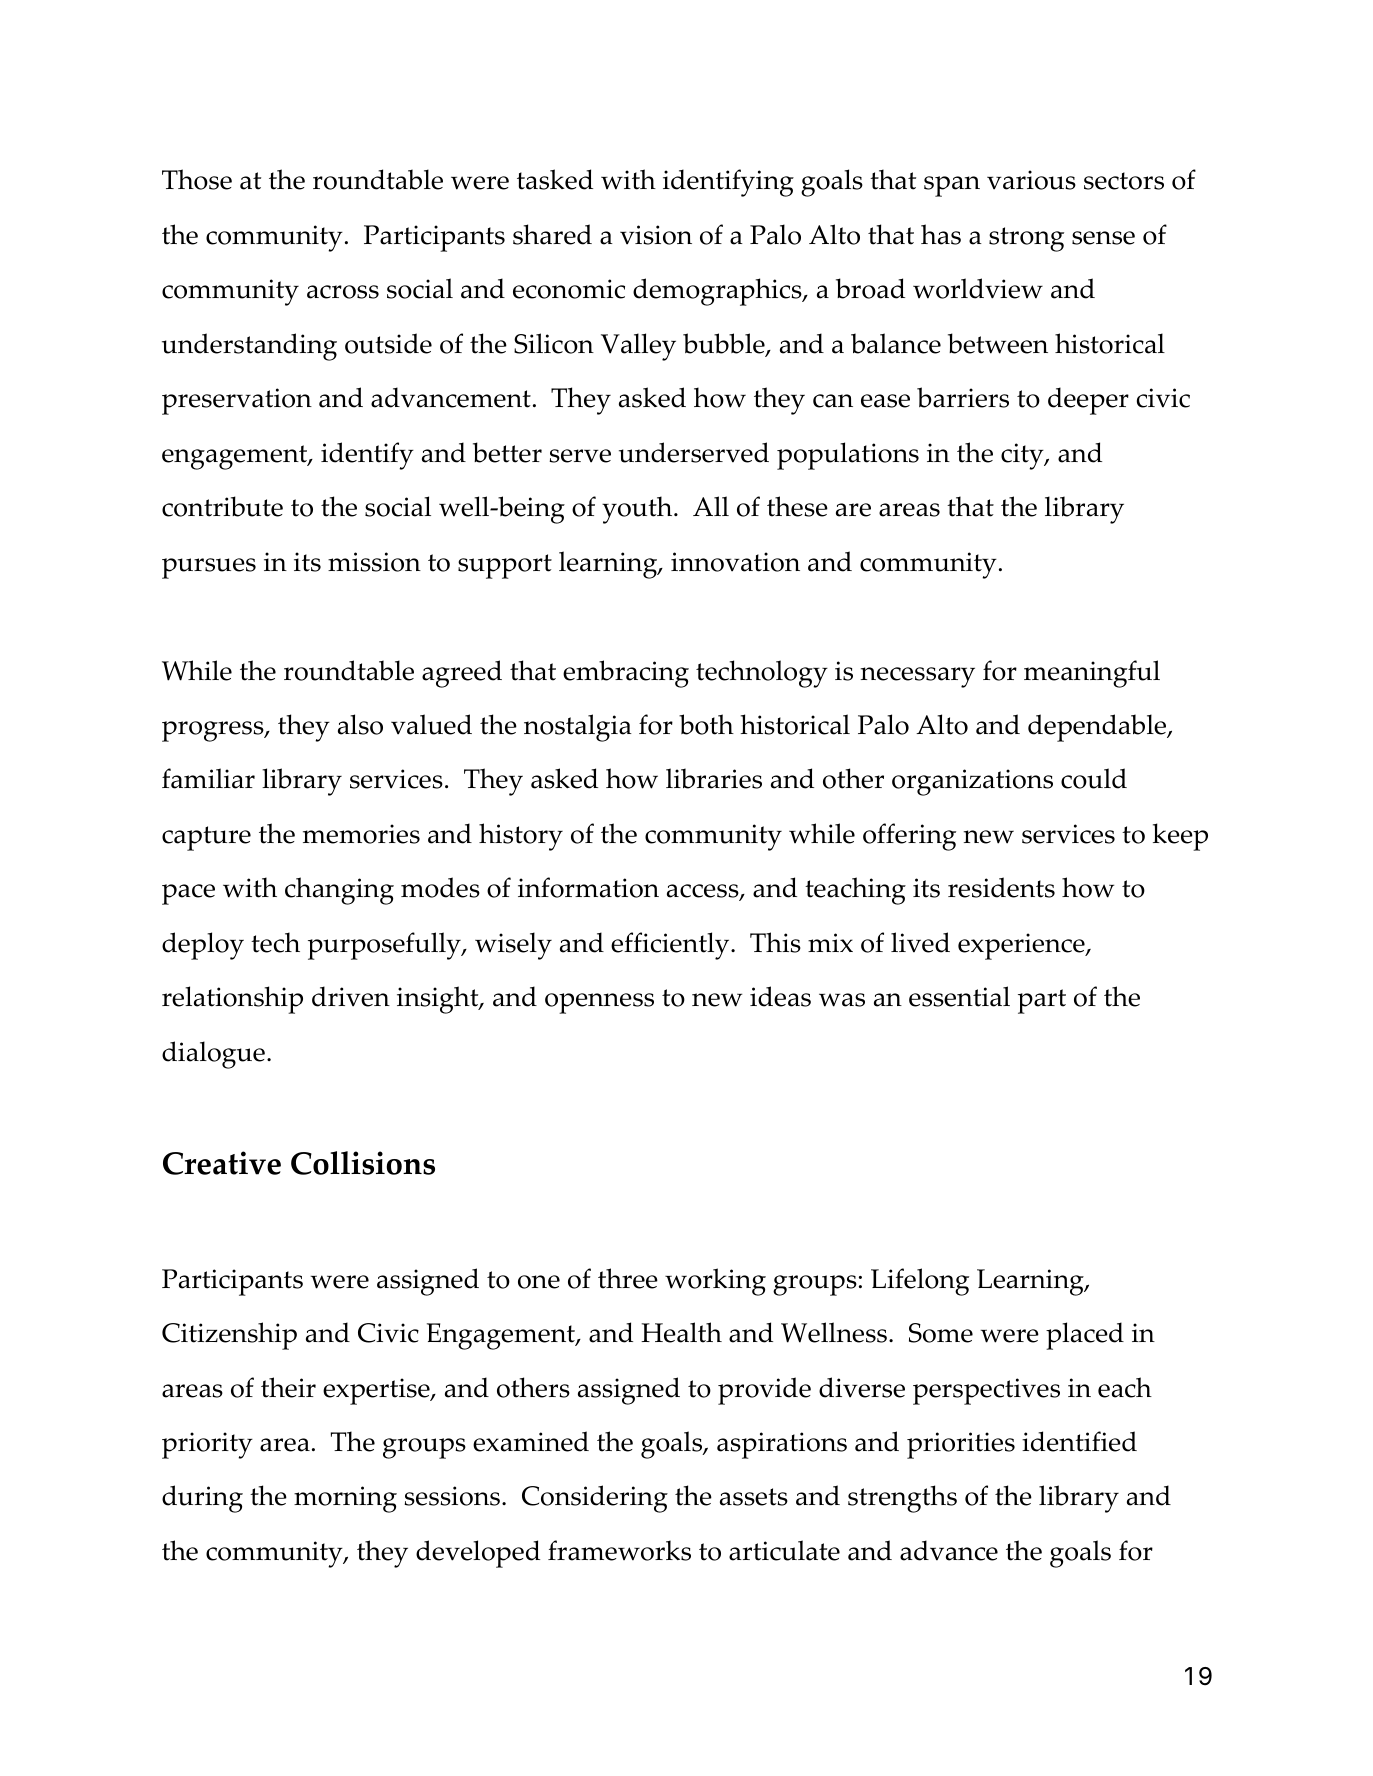 This screenshot has height=1776, width=1373. What do you see at coordinates (715, 1282) in the screenshot?
I see `working` at bounding box center [715, 1282].
